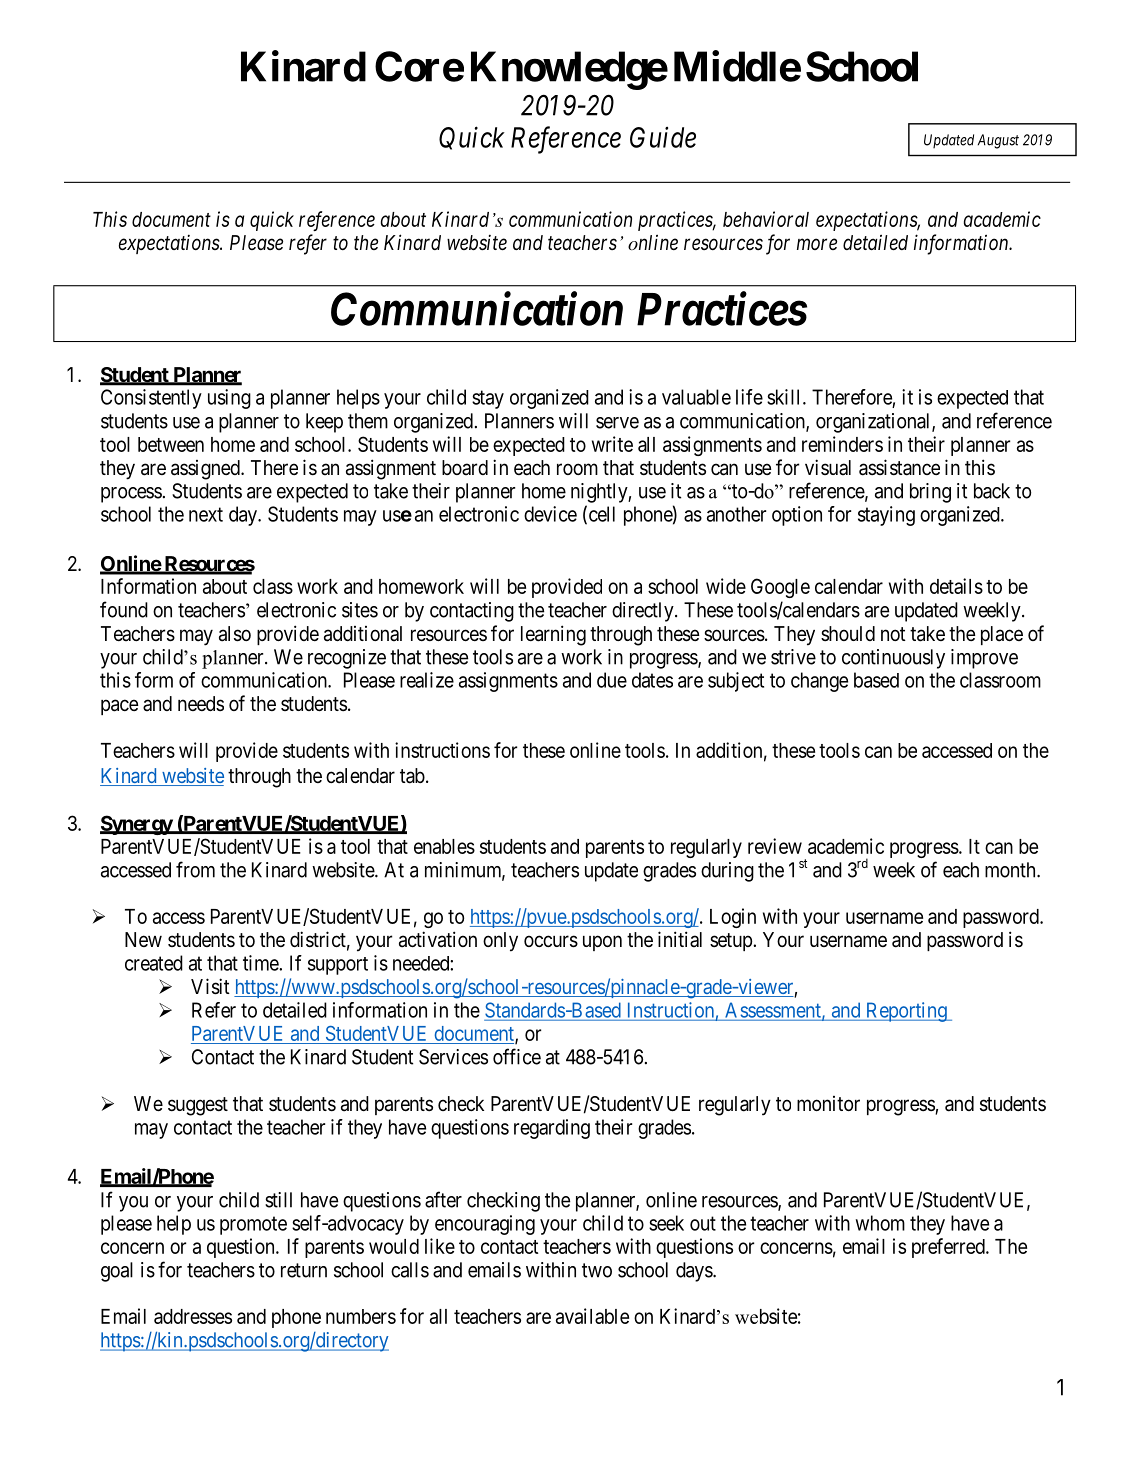  What do you see at coordinates (663, 137) in the screenshot?
I see `Guide` at bounding box center [663, 137].
